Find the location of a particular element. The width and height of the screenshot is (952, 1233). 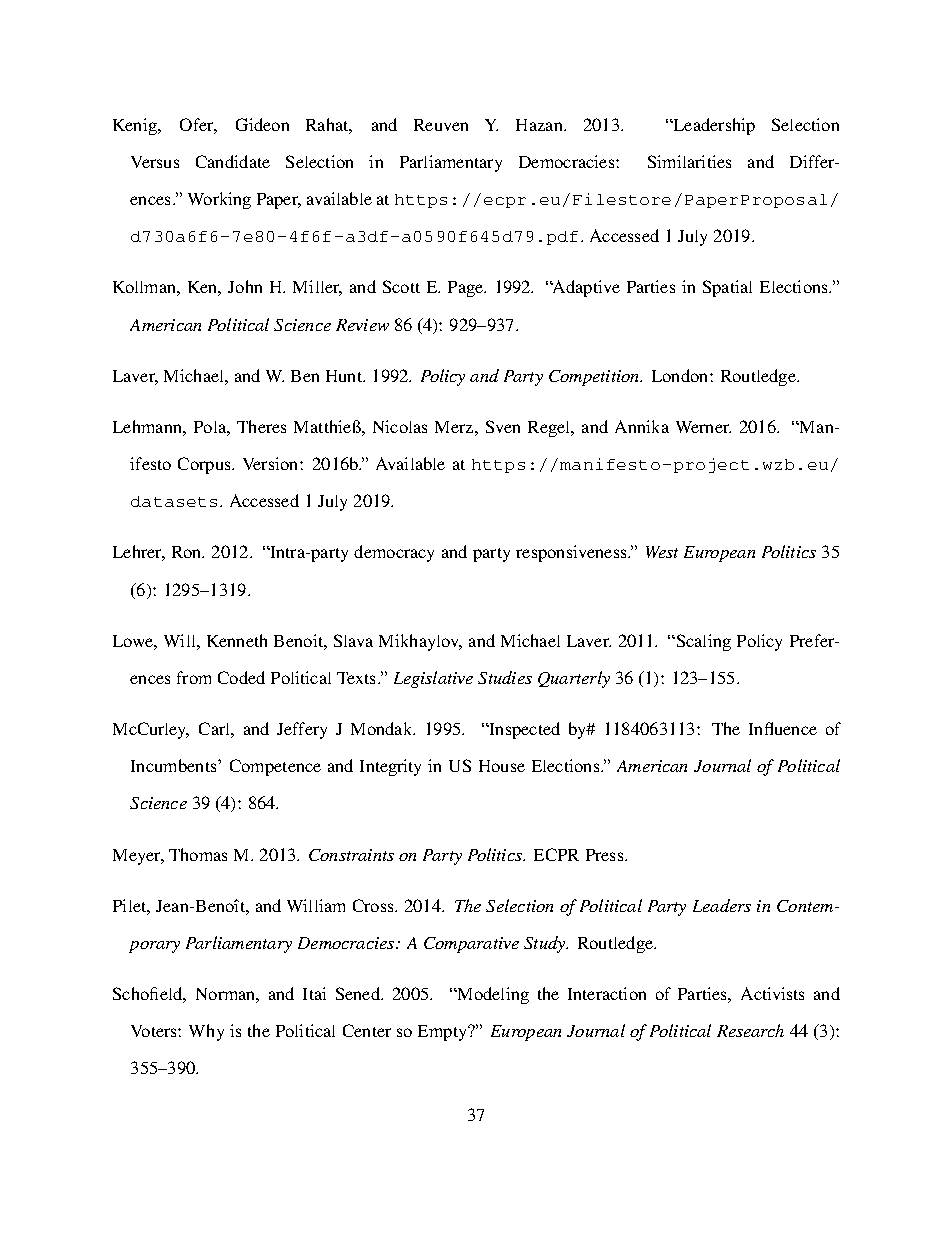

Coded is located at coordinates (241, 677).
